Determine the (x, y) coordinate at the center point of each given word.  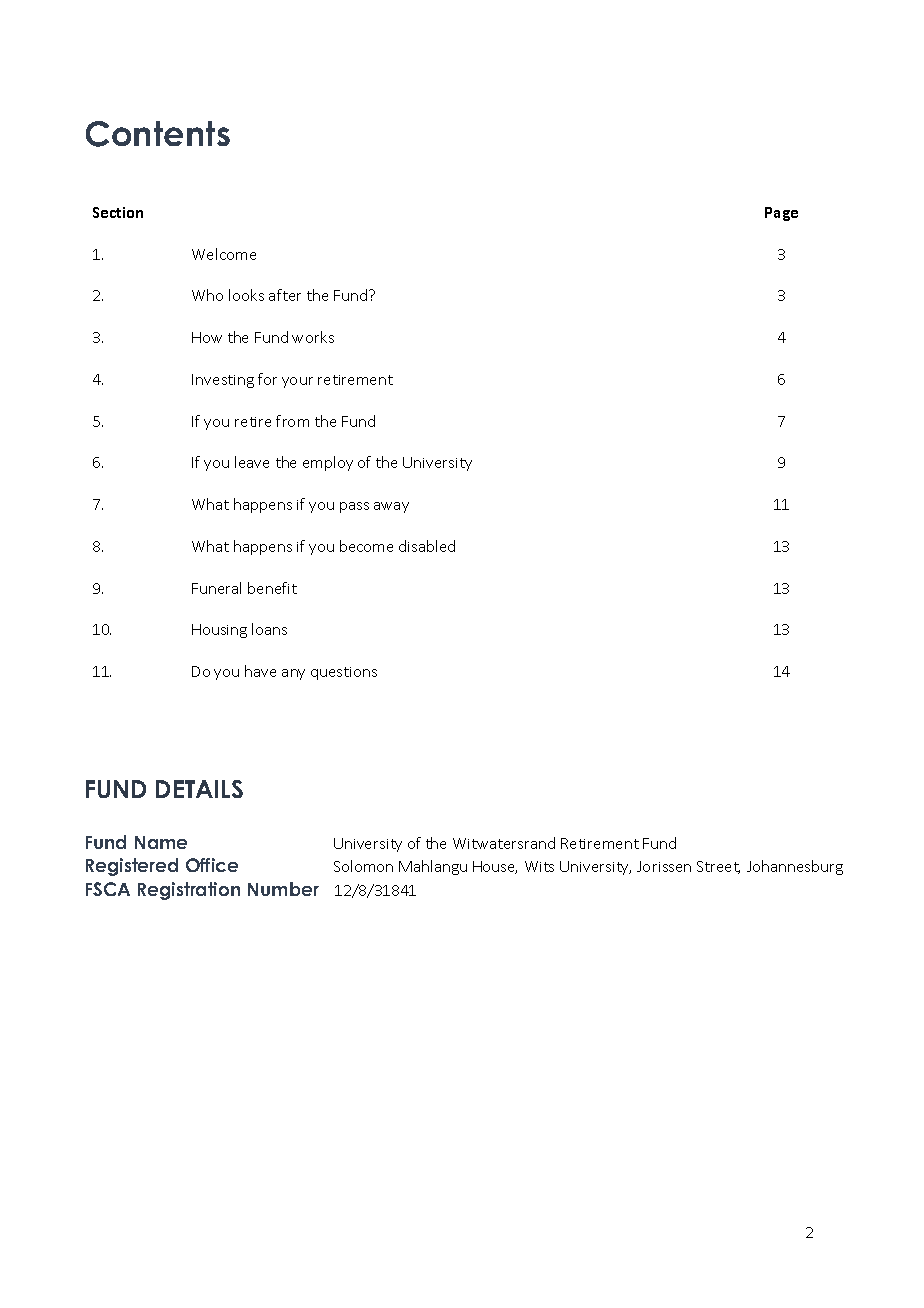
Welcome (224, 254)
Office (212, 865)
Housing (219, 631)
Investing (223, 381)
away (391, 507)
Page (781, 214)
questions (344, 673)
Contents (158, 134)
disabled (427, 546)
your (297, 382)
